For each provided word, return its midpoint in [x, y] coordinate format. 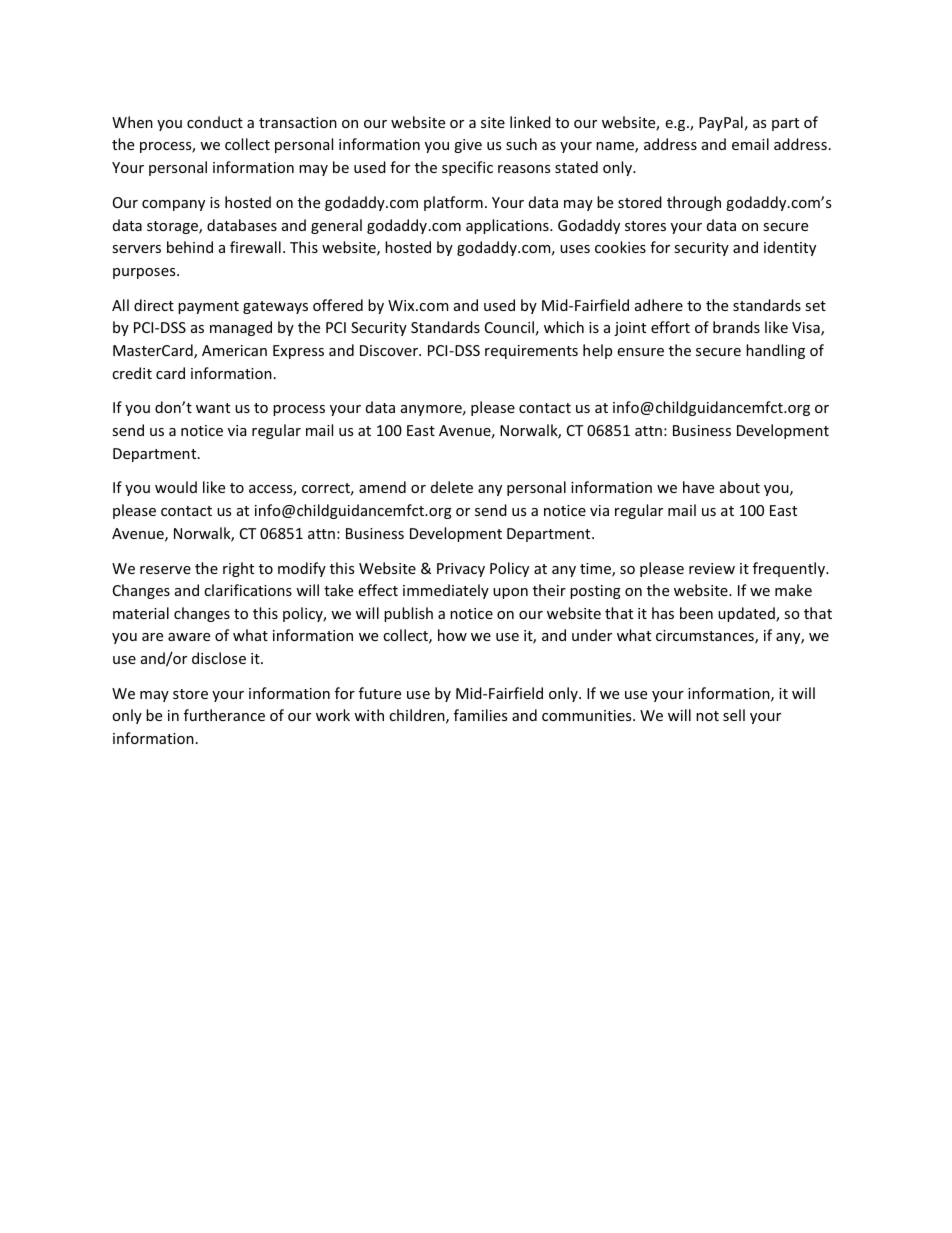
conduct [215, 122]
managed [241, 328]
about [740, 487]
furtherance [224, 715]
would [176, 487]
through [694, 203]
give [468, 146]
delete [452, 487]
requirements [531, 352]
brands [736, 327]
